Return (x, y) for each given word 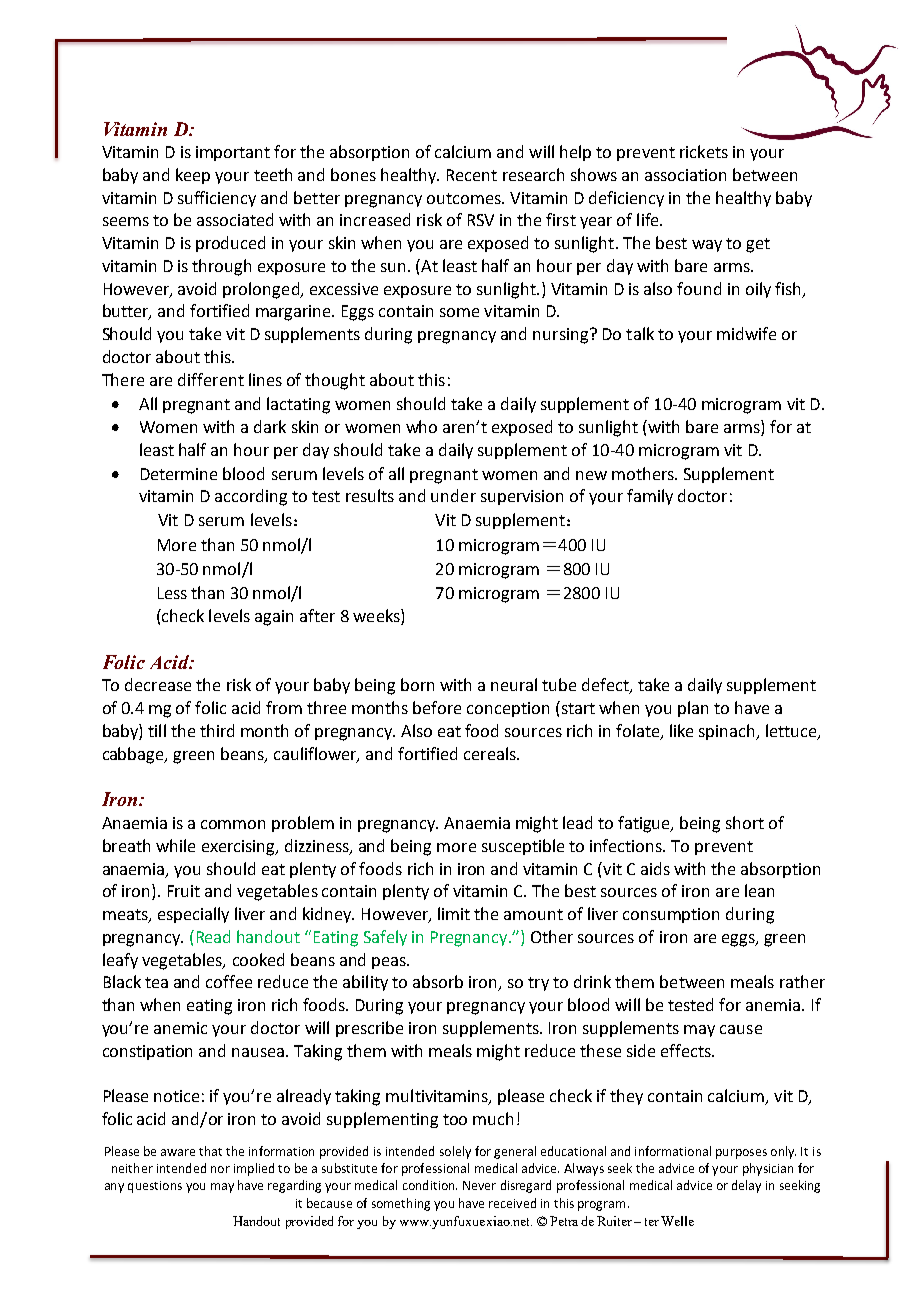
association (685, 175)
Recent (472, 175)
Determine (179, 474)
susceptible (523, 847)
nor (220, 1169)
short (745, 822)
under (453, 495)
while (175, 845)
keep (193, 176)
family (650, 497)
